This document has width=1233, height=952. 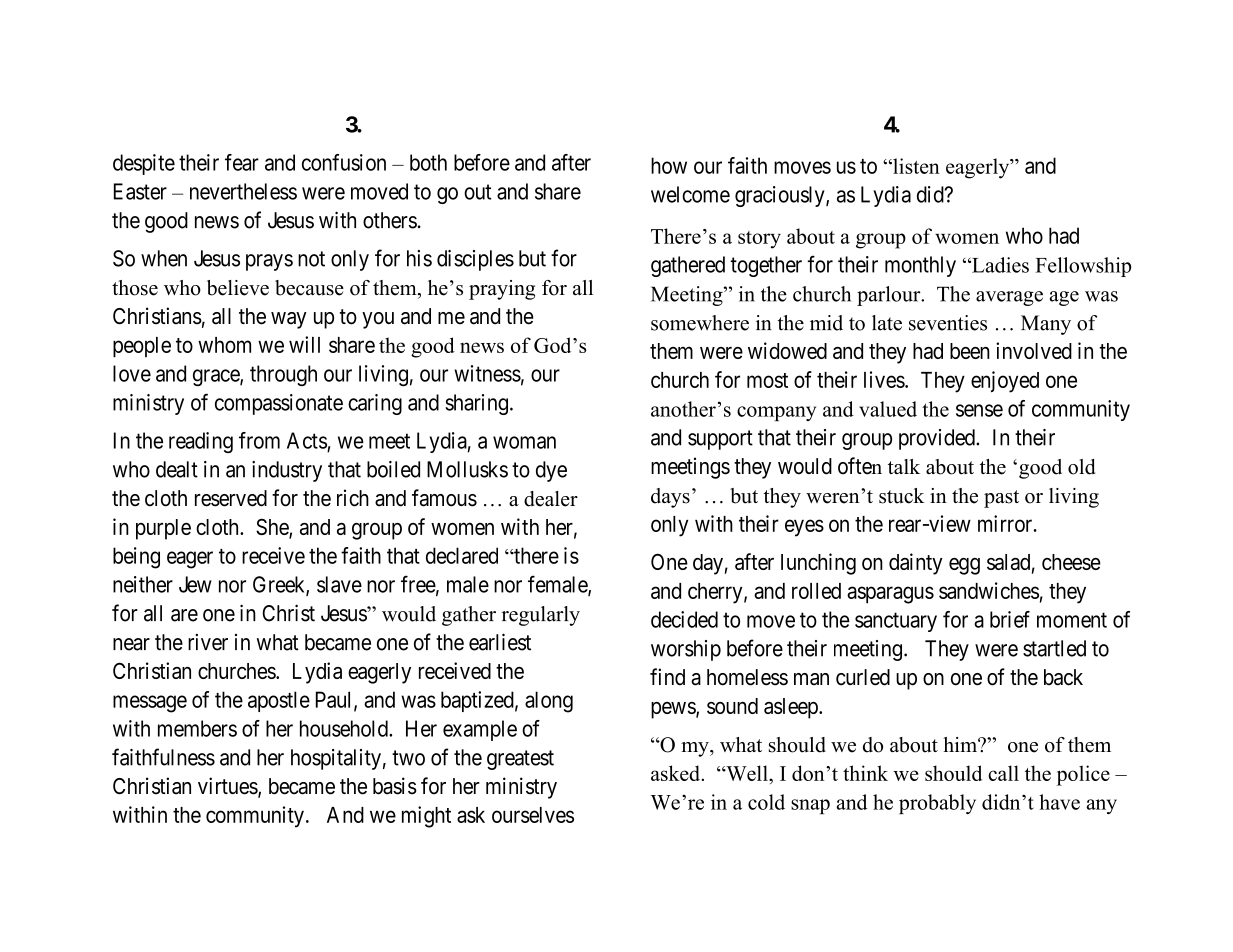 I want to click on brief, so click(x=1010, y=619).
